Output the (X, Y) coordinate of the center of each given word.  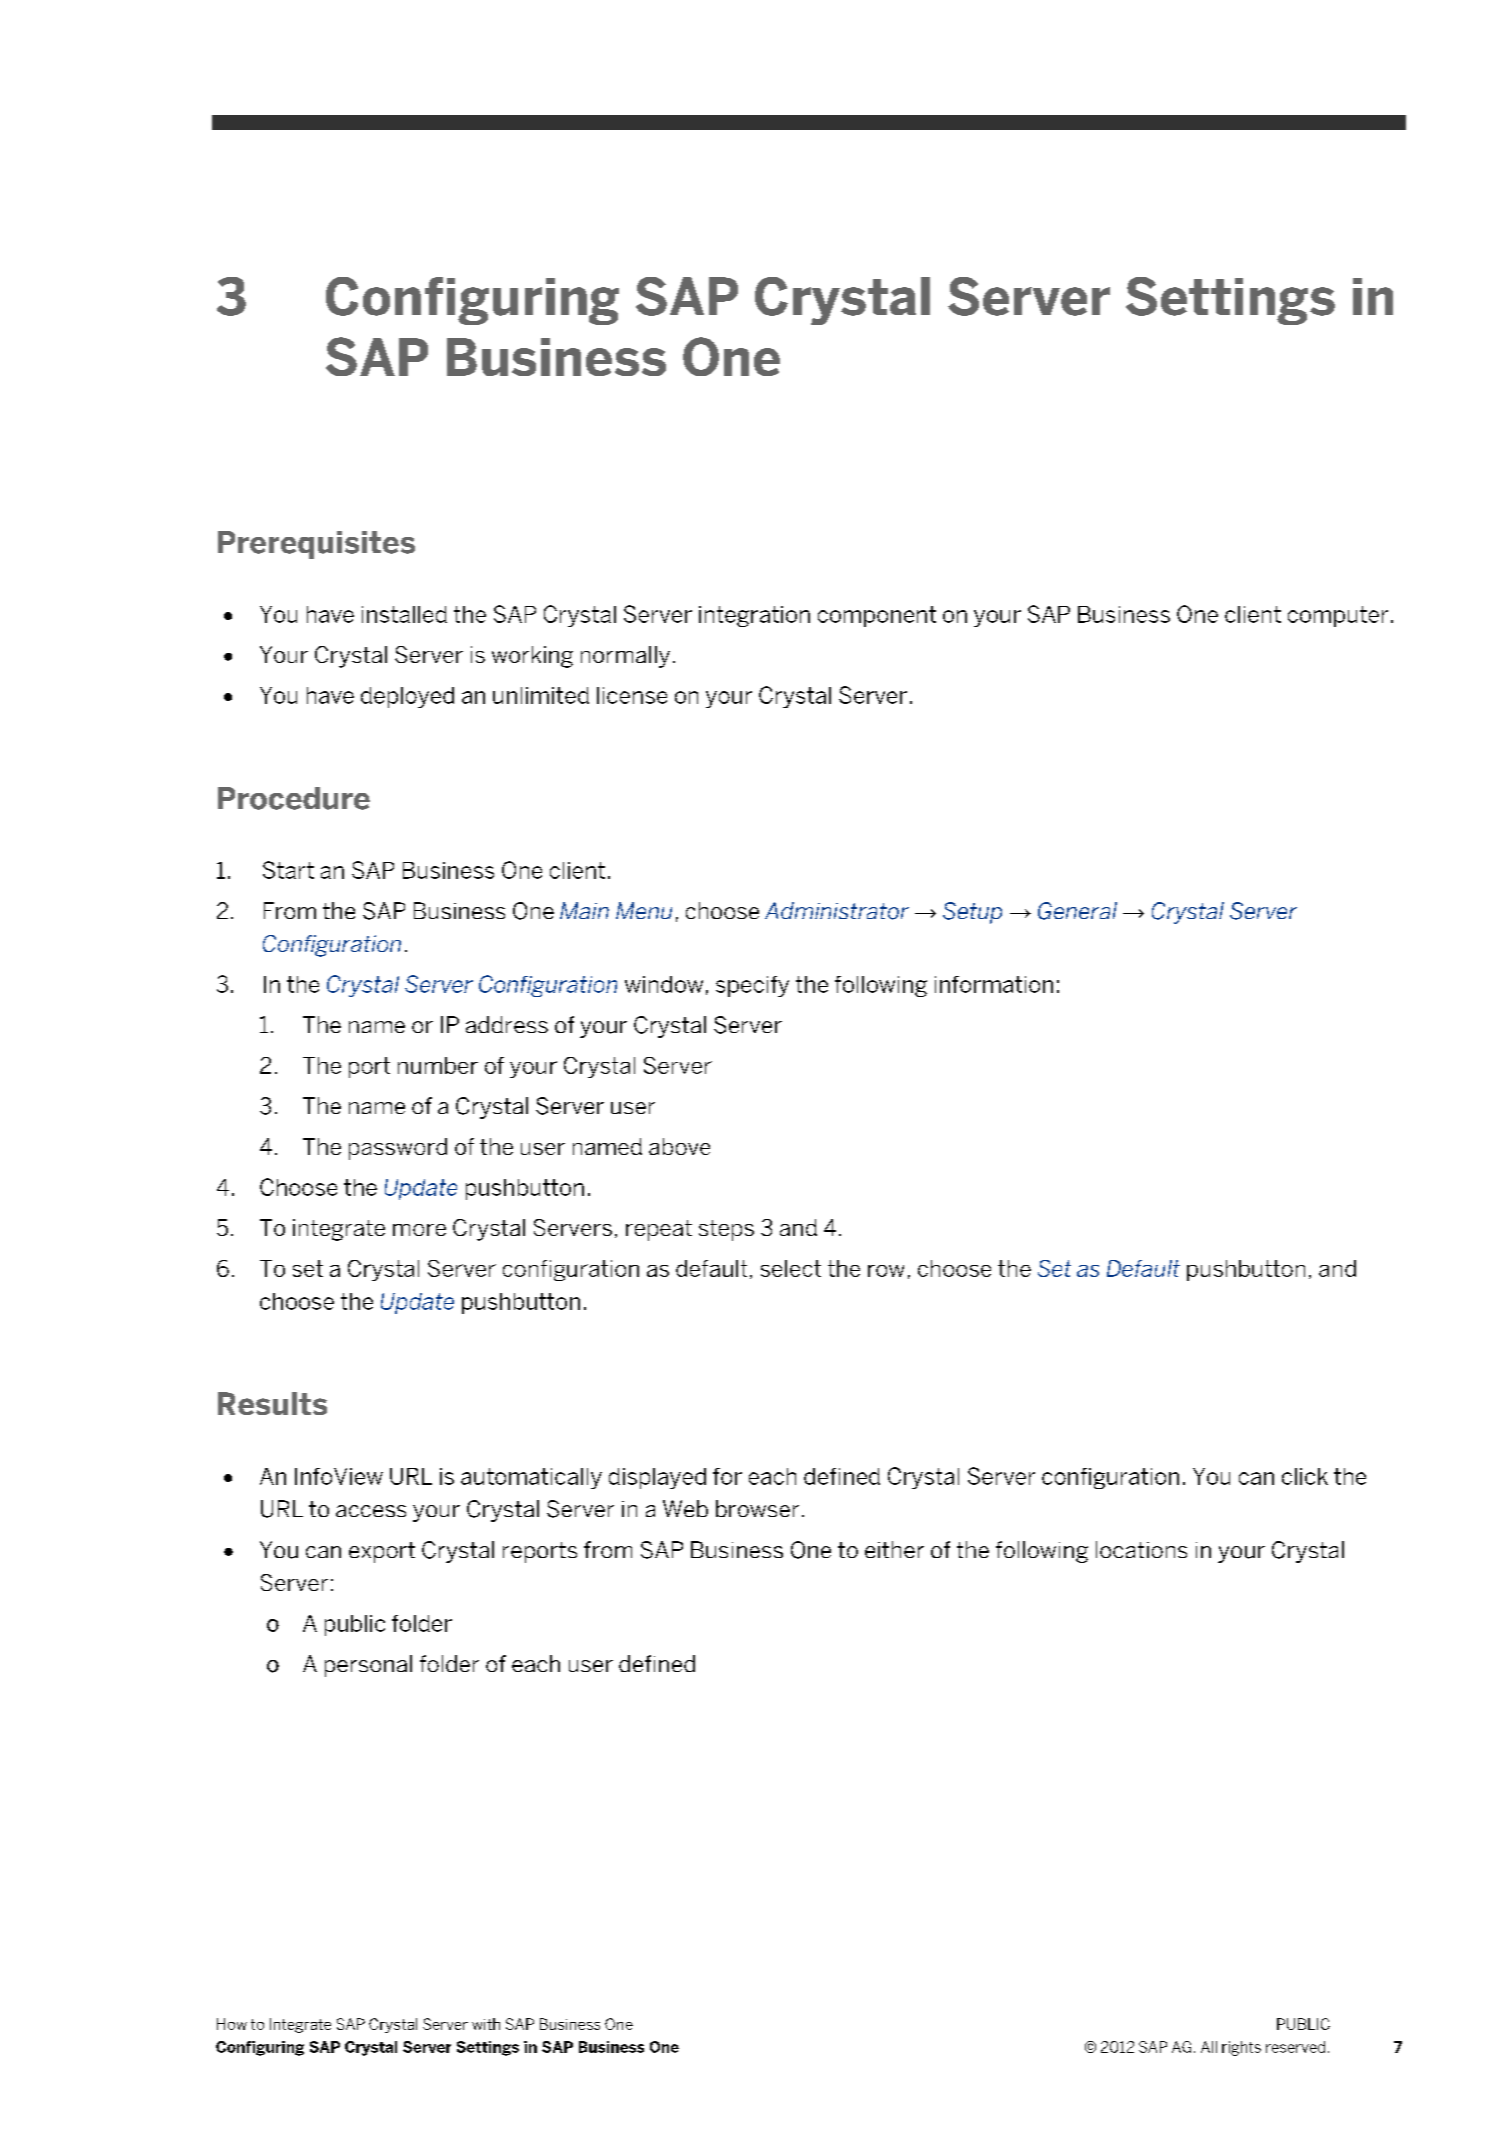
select (791, 1268)
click (1305, 1476)
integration (754, 616)
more (419, 1230)
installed (404, 614)
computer (1338, 616)
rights (1241, 2048)
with (486, 2024)
